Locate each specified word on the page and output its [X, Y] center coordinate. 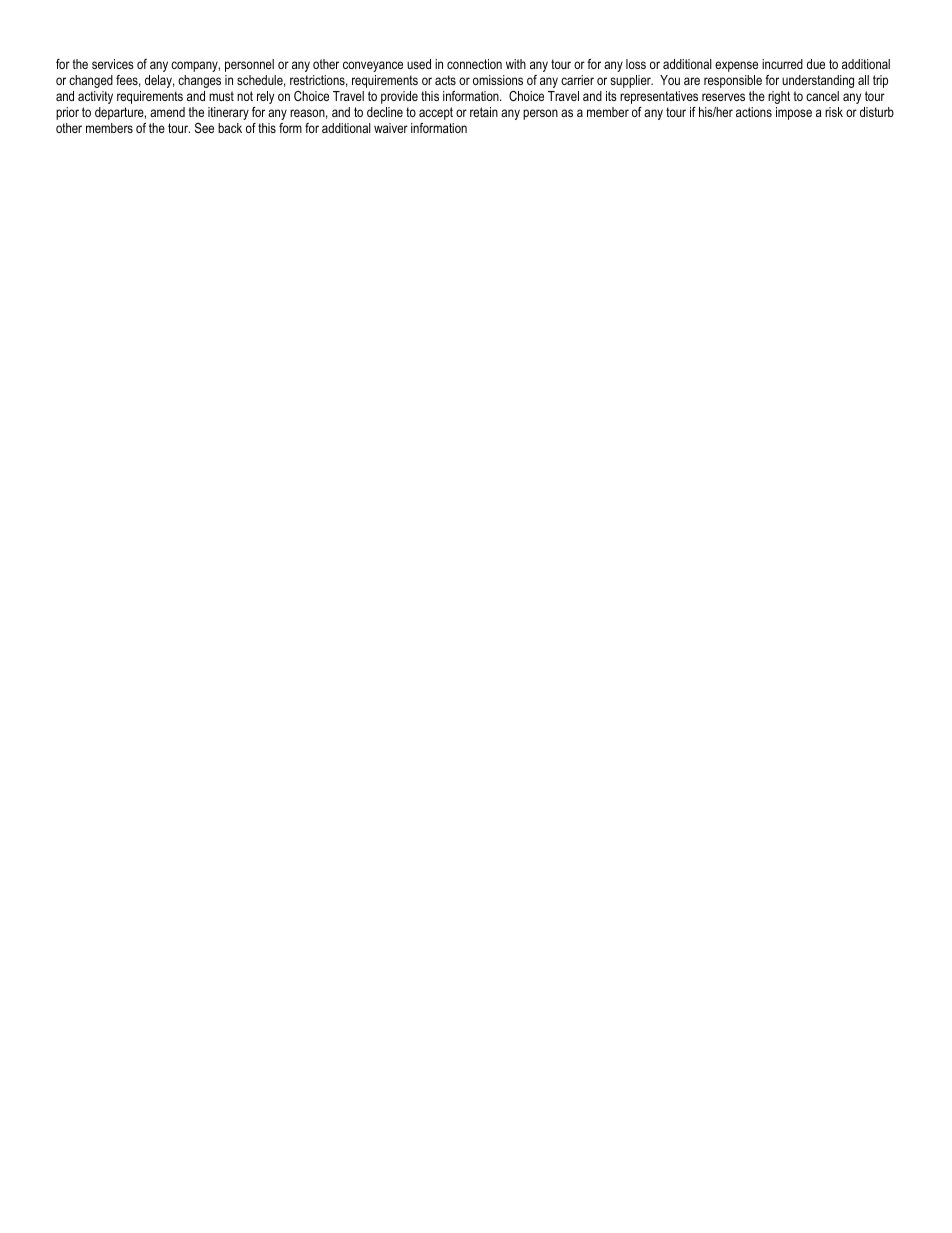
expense [736, 66]
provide [399, 97]
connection [474, 64]
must [221, 96]
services [113, 64]
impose [794, 113]
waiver [391, 128]
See [204, 128]
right [779, 97]
